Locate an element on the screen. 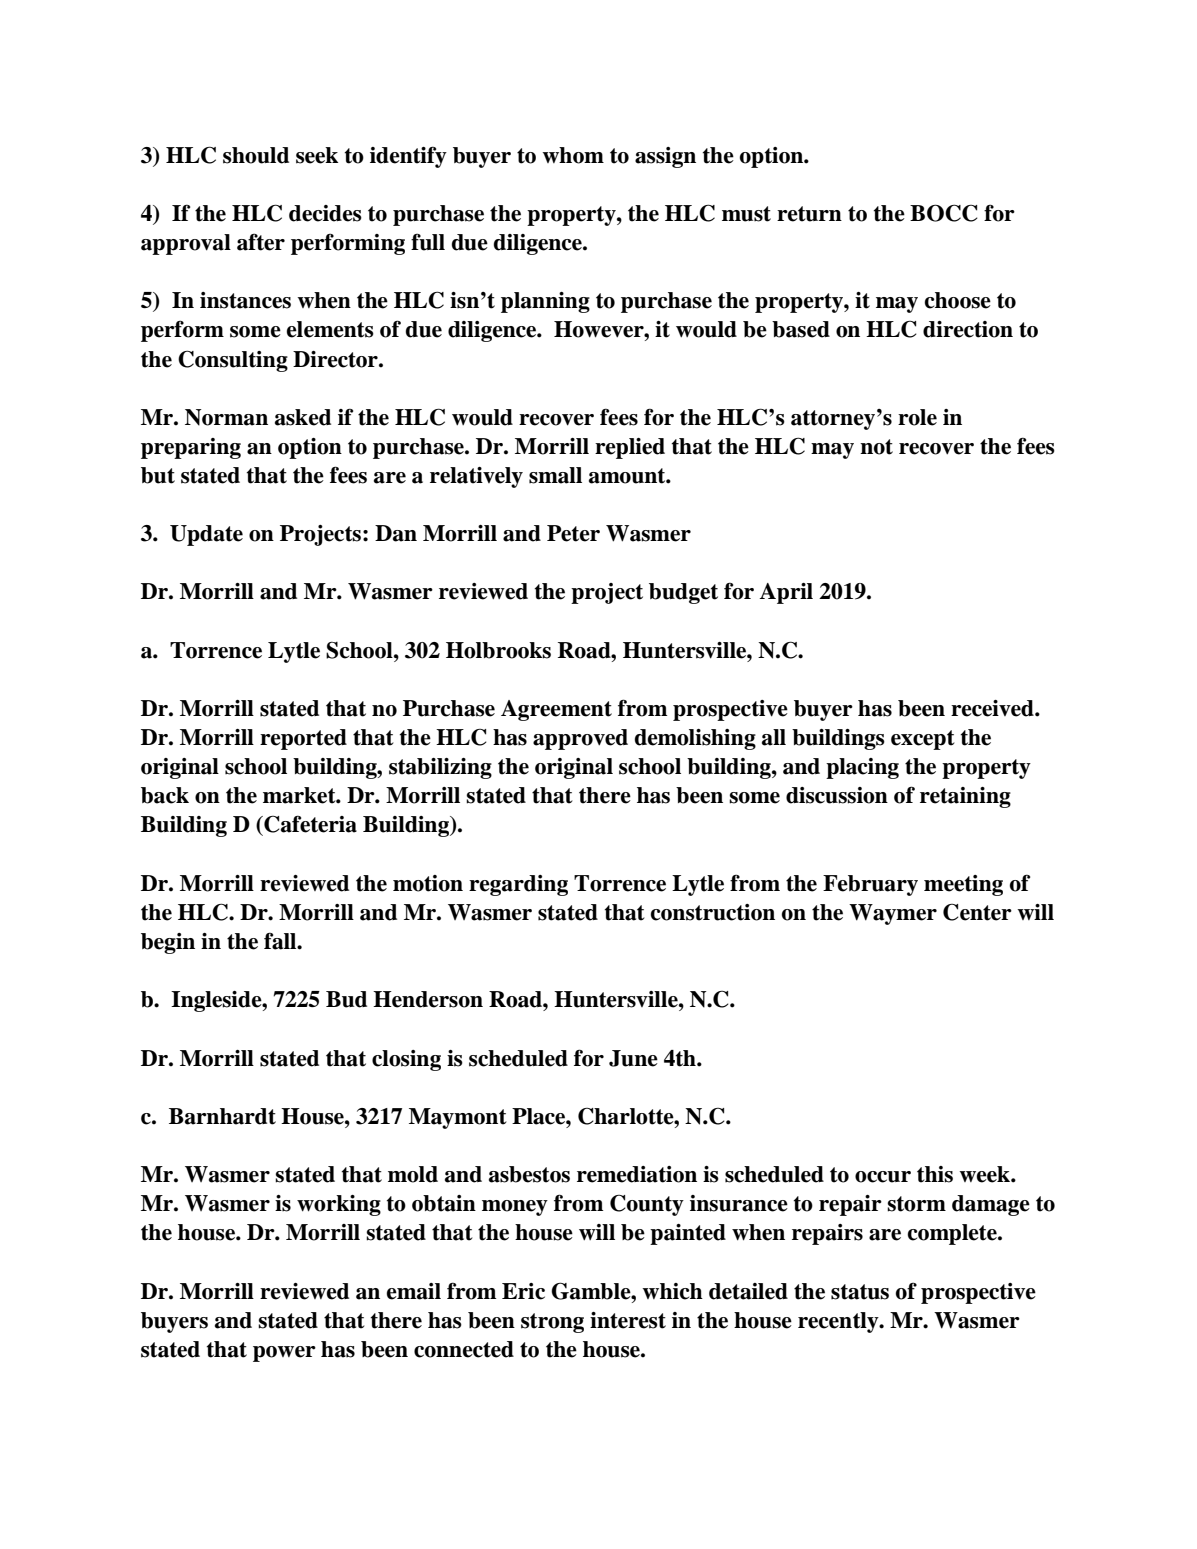  closing is located at coordinates (406, 1060).
